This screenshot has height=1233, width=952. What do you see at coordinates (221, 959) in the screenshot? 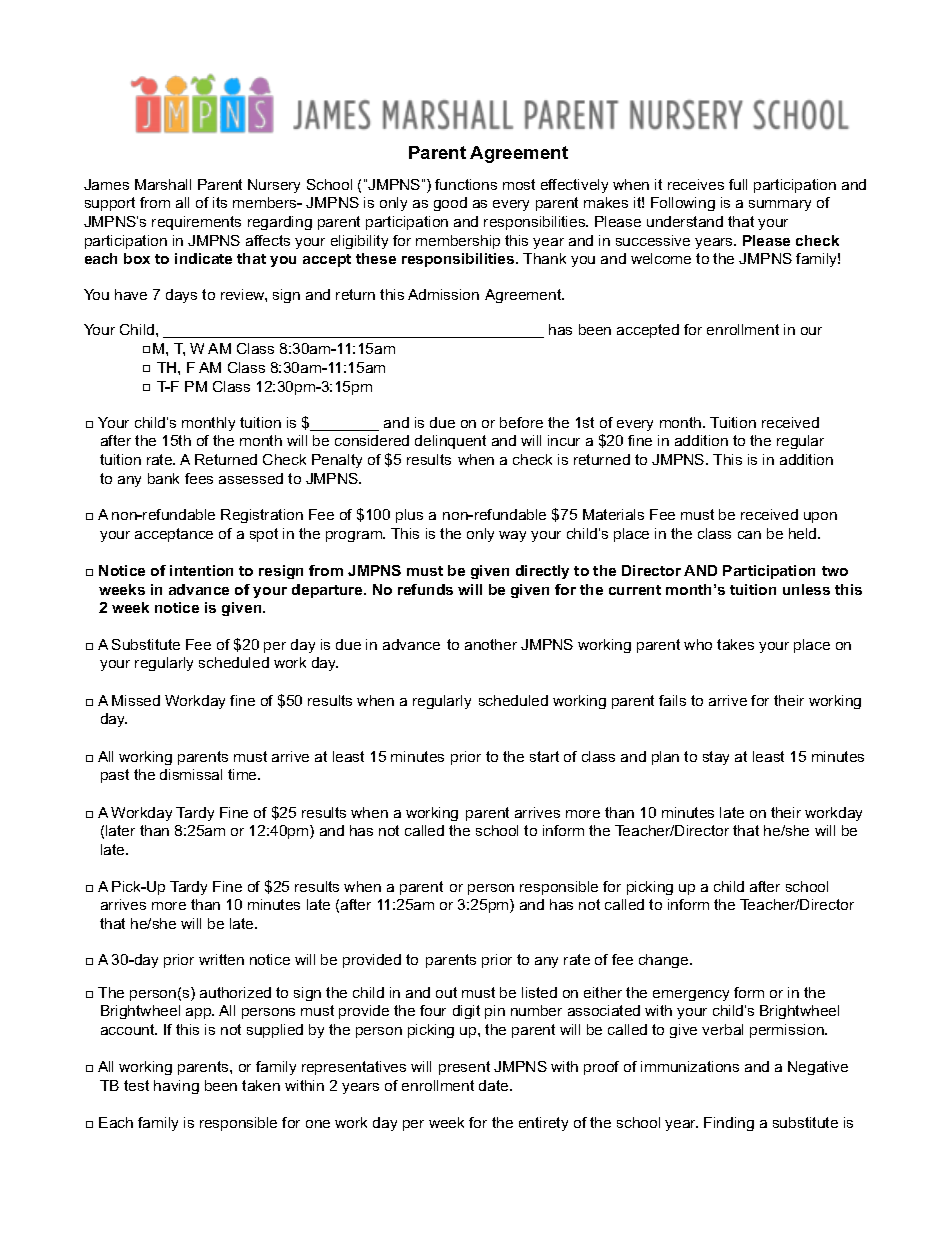
I see `written` at bounding box center [221, 959].
